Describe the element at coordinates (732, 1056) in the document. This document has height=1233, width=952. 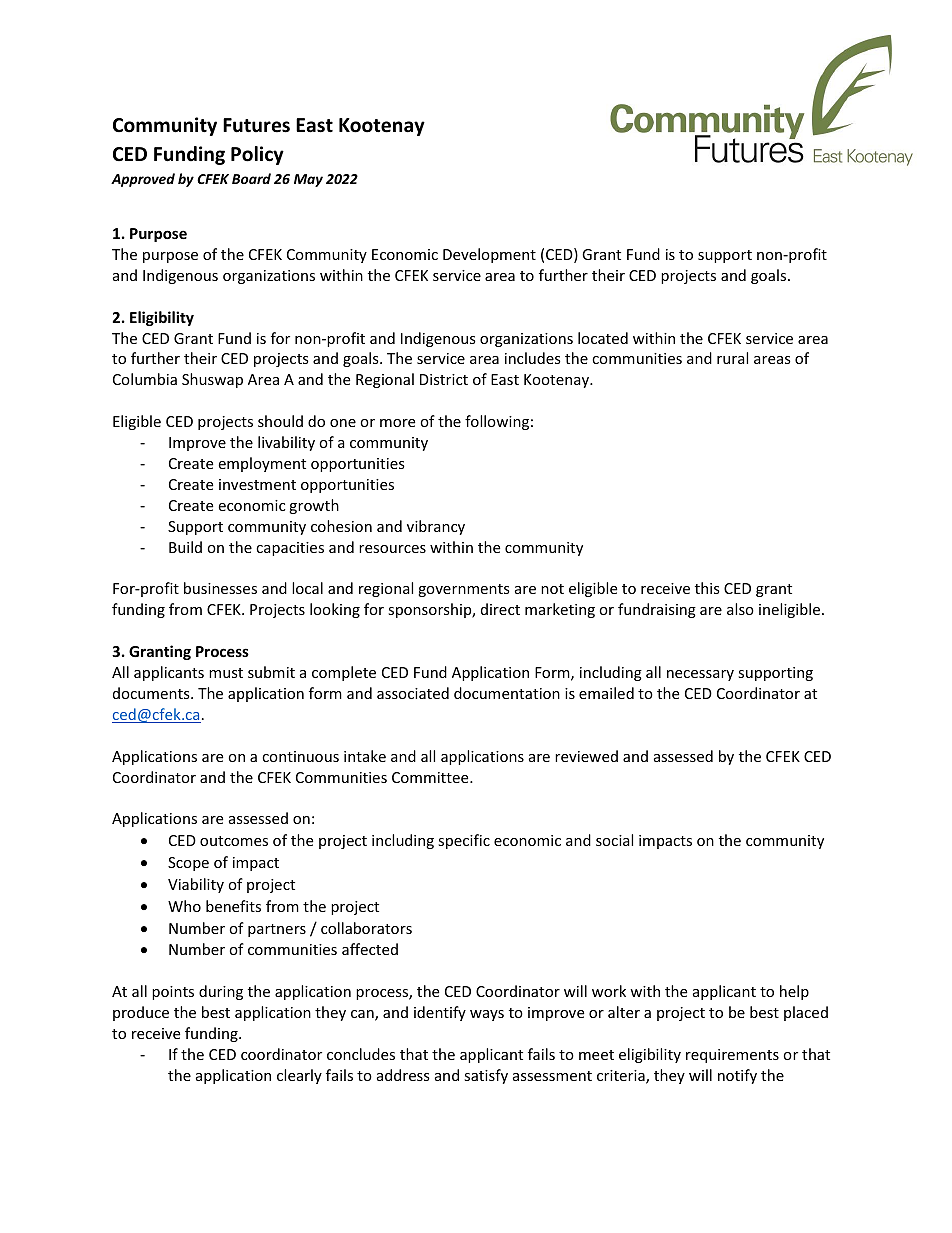
I see `requirements` at that location.
